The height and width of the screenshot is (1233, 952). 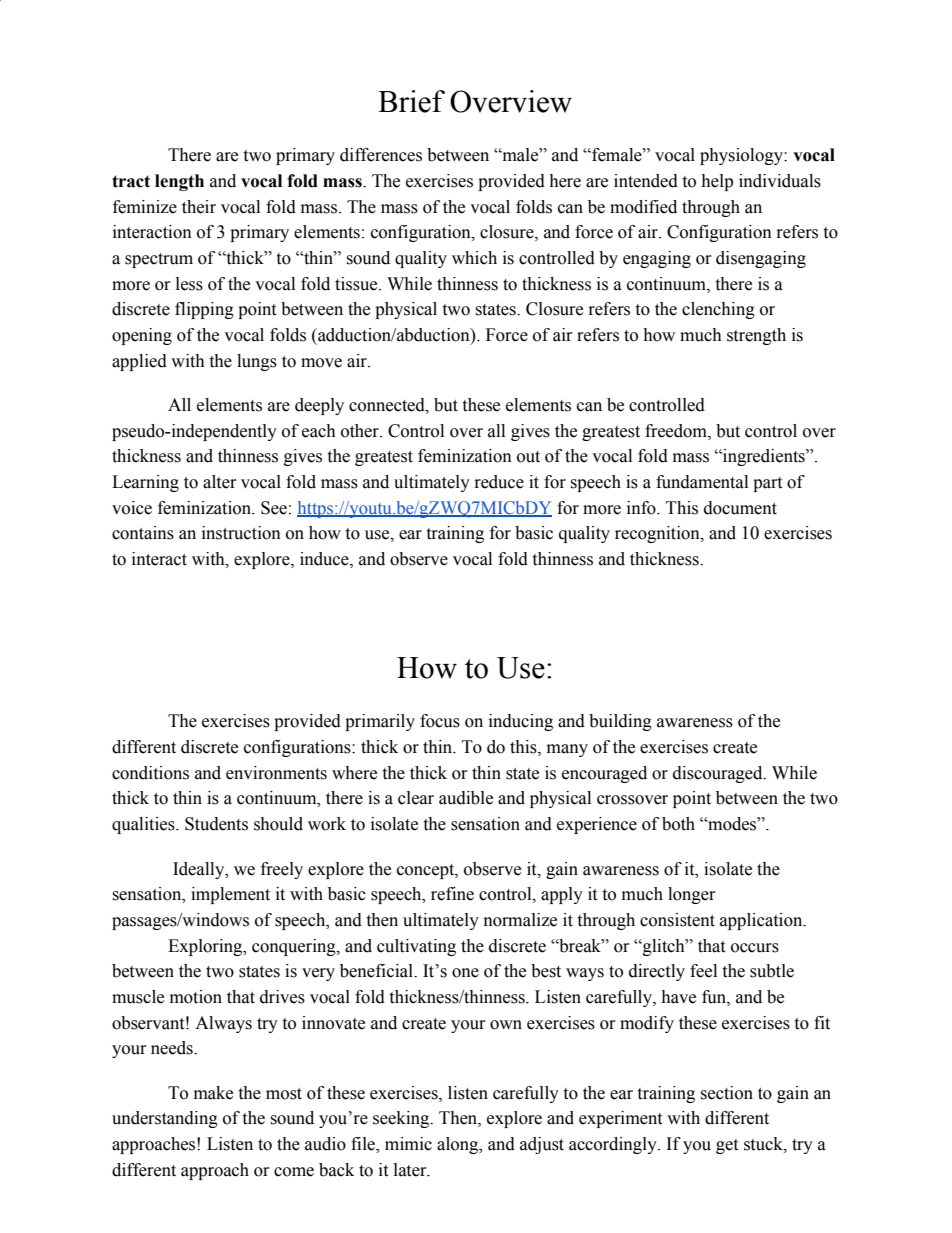 What do you see at coordinates (756, 336) in the screenshot?
I see `strength` at bounding box center [756, 336].
